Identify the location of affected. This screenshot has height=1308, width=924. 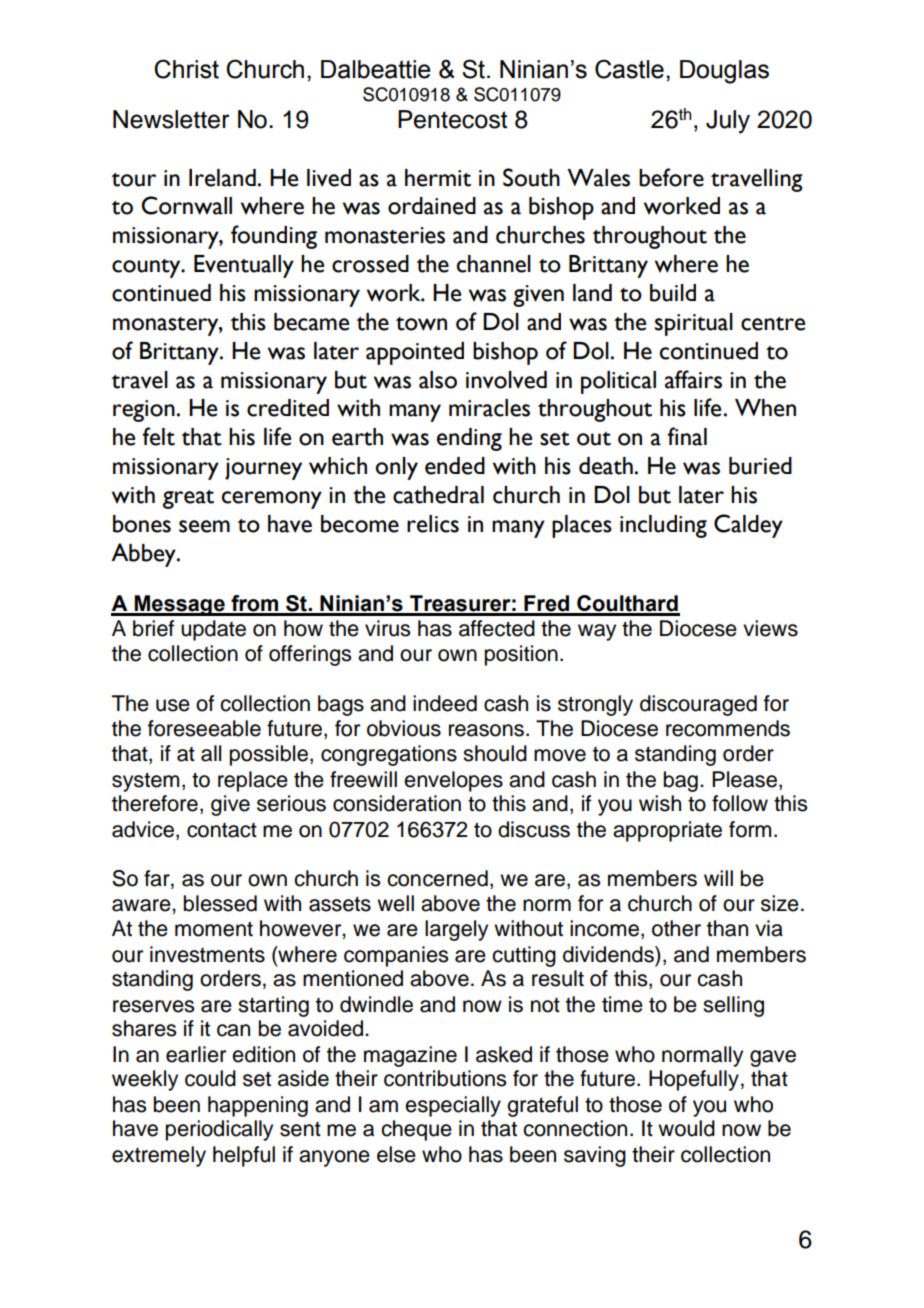
(497, 628).
